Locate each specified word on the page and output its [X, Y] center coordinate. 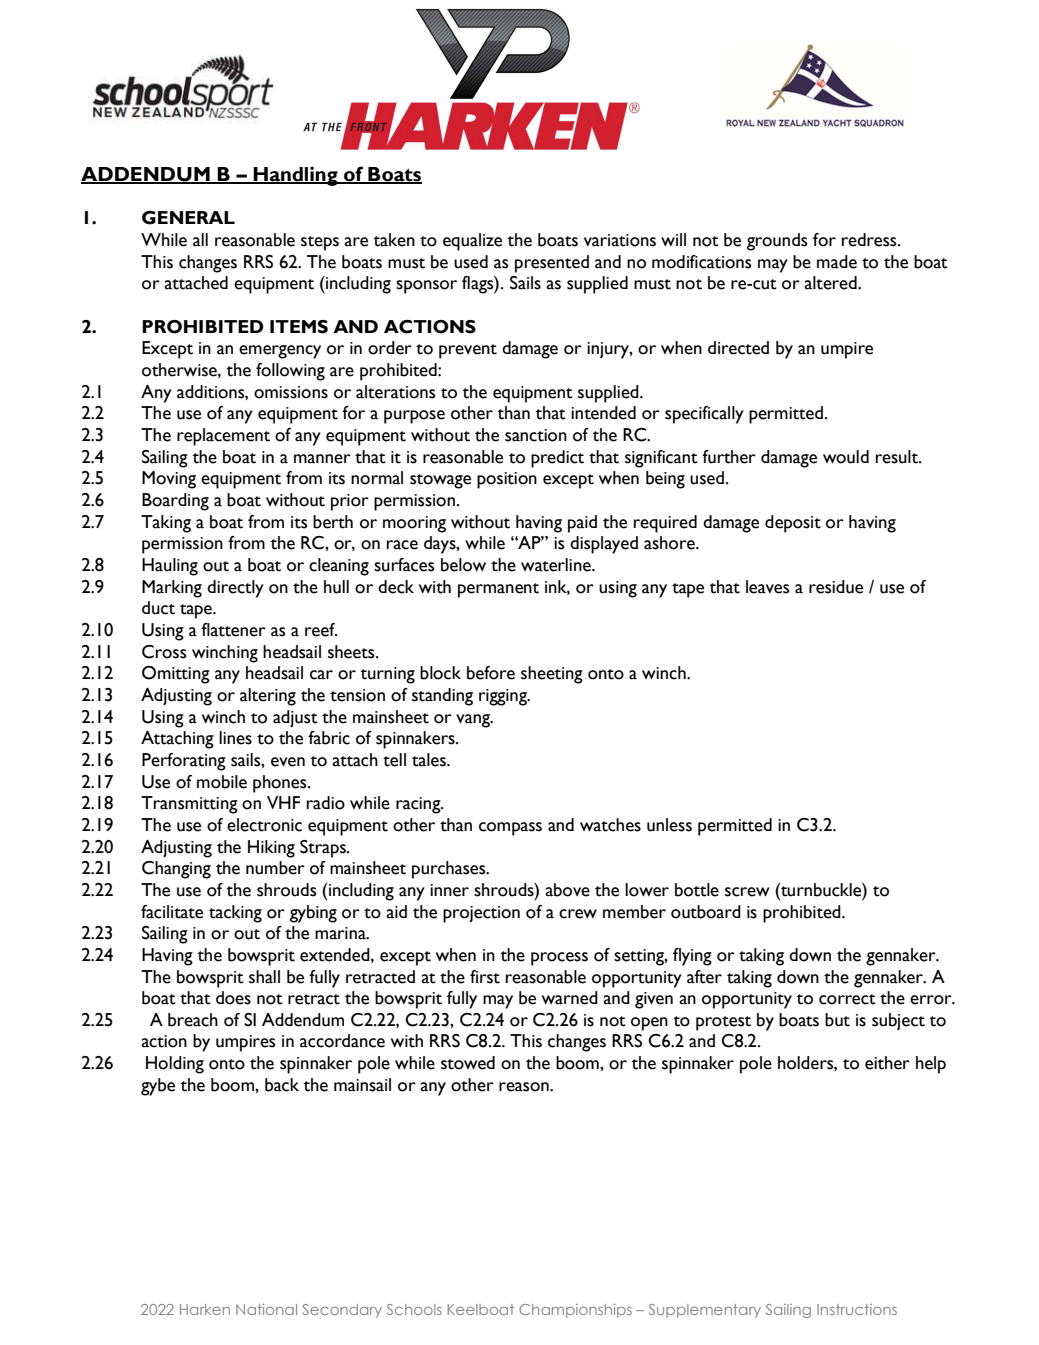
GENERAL [188, 218]
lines [235, 738]
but [837, 1020]
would [846, 457]
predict [557, 459]
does [233, 998]
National [266, 1309]
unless [669, 825]
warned [570, 998]
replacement [223, 437]
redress [870, 240]
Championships [575, 1311]
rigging [504, 697]
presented [552, 264]
